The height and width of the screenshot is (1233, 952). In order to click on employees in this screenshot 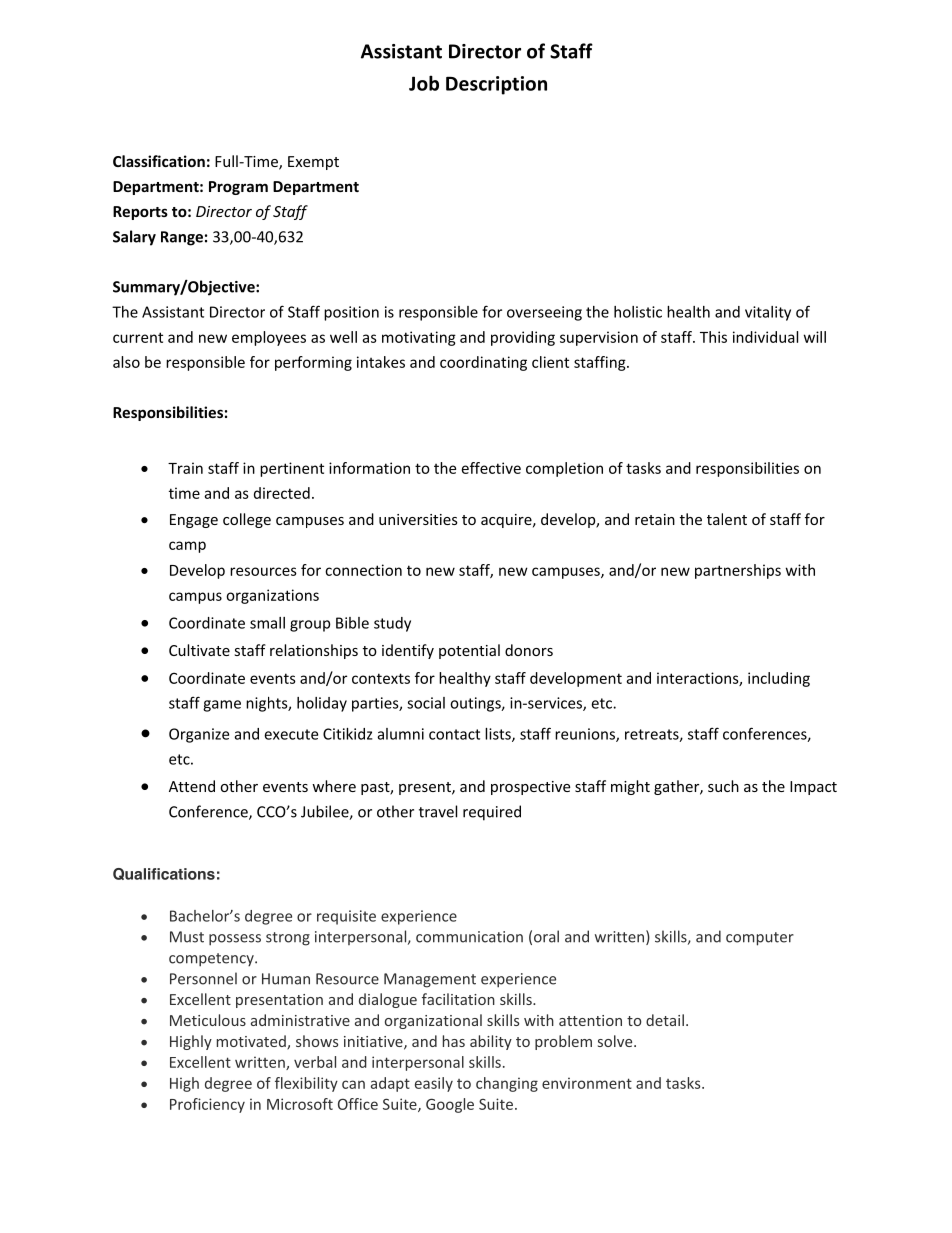, I will do `click(269, 338)`.
